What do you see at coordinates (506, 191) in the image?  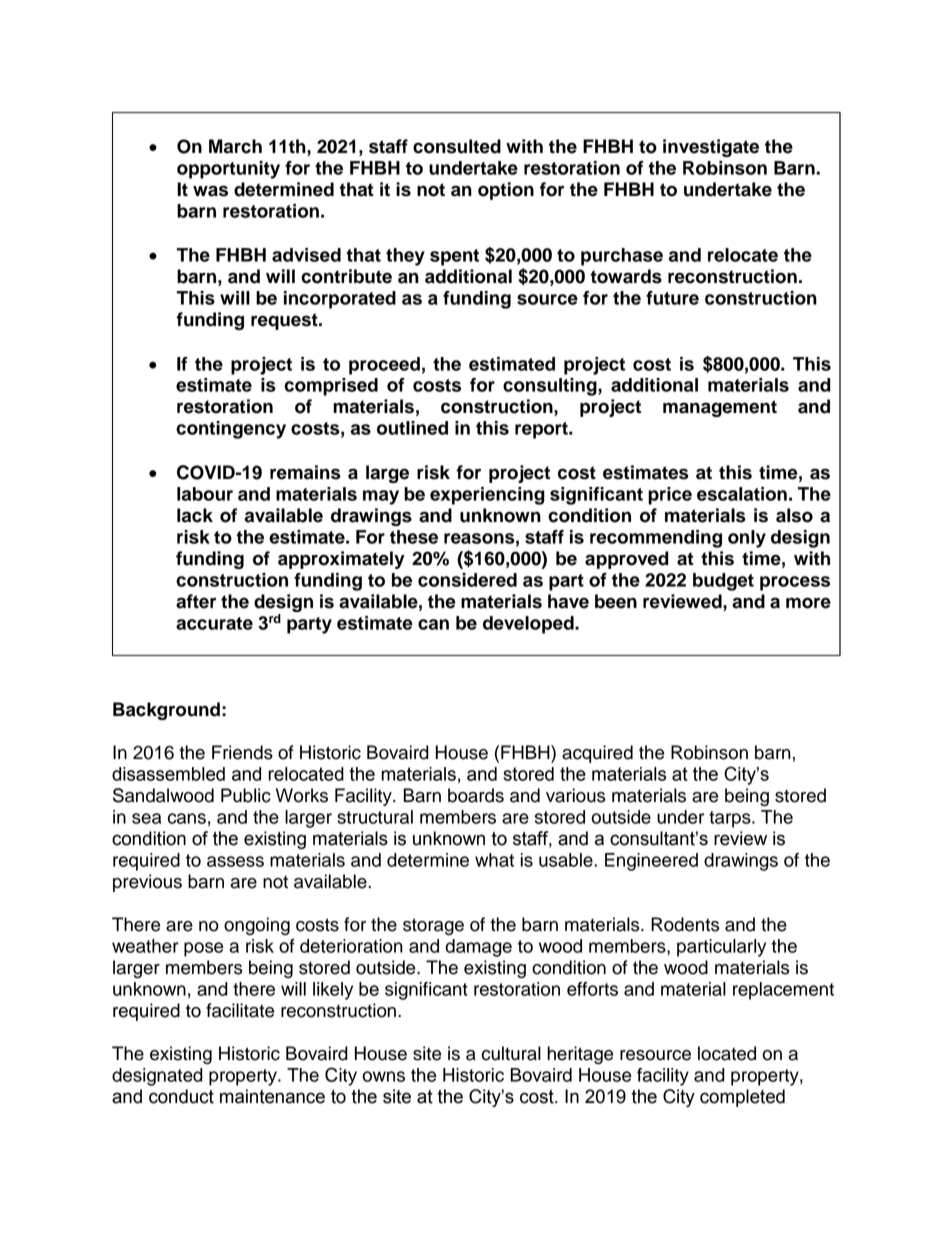 I see `option` at bounding box center [506, 191].
